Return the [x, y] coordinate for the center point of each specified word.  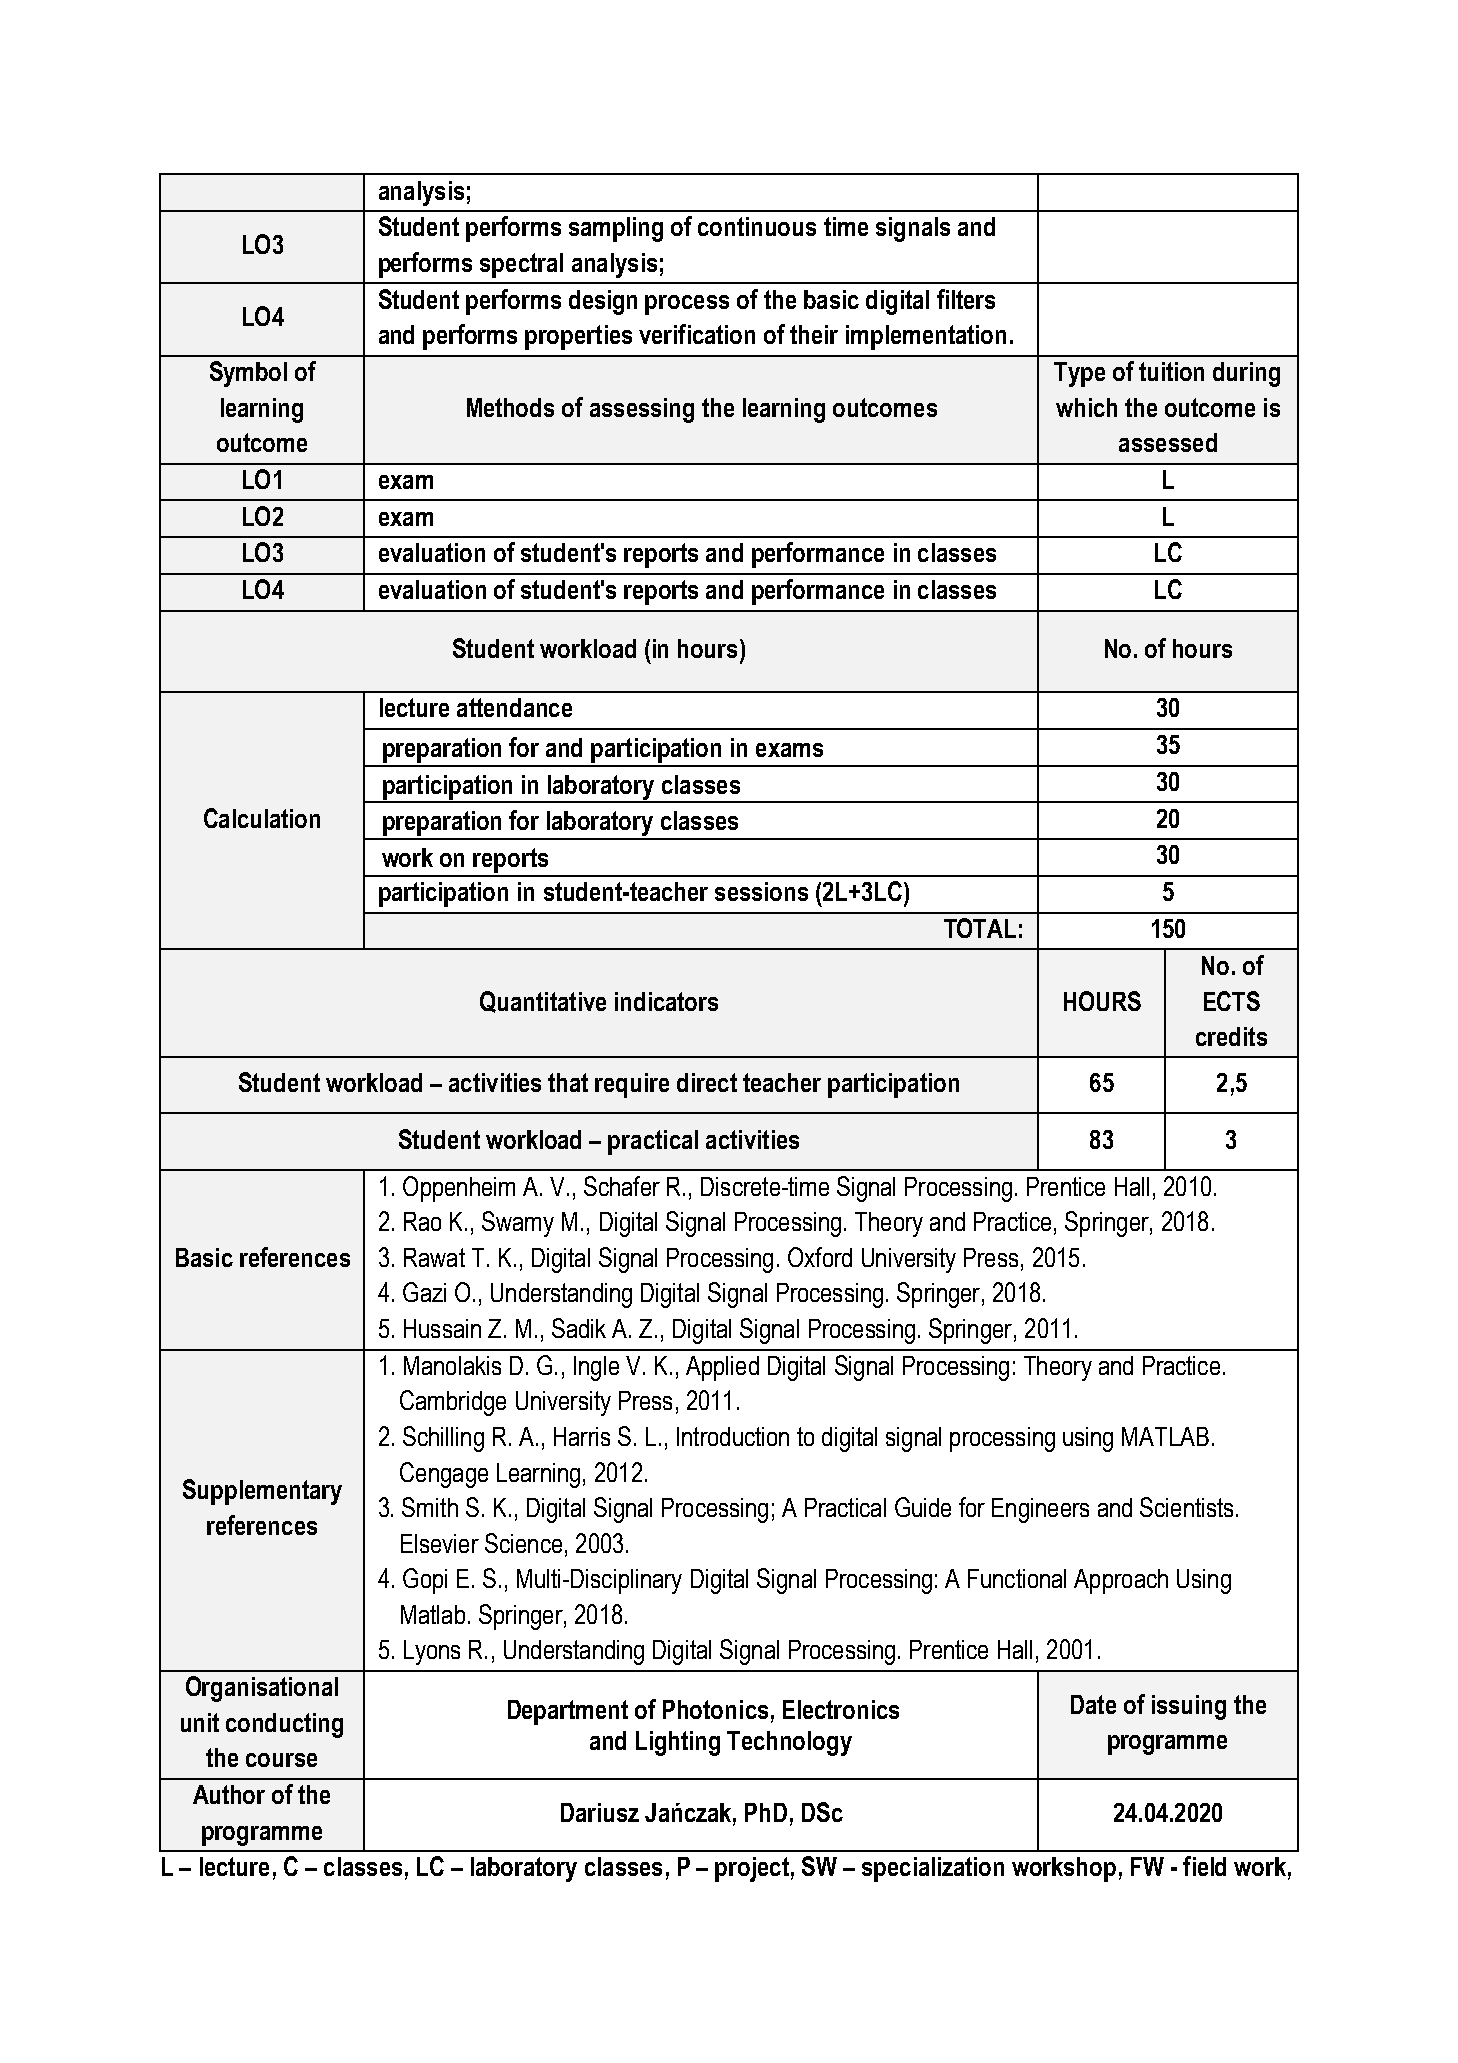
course [281, 1760]
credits [1231, 1036]
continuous [757, 226]
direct [707, 1082]
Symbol [248, 374]
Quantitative [543, 1002]
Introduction [733, 1436]
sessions [761, 891]
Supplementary [262, 1492]
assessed [1168, 442]
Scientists [1186, 1507]
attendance [514, 707]
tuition [1171, 371]
